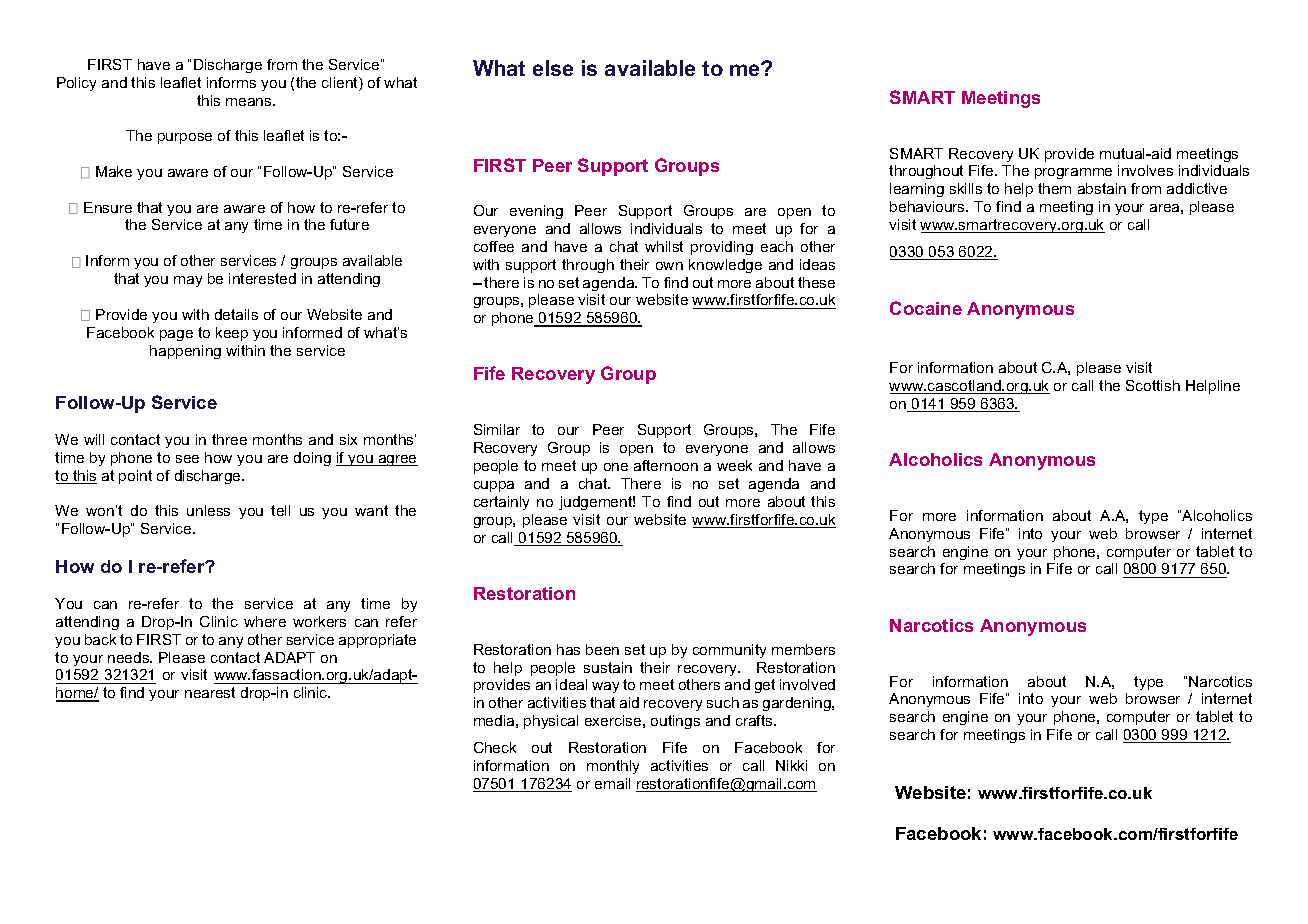 The image size is (1308, 924). What do you see at coordinates (229, 439) in the page?
I see `three` at bounding box center [229, 439].
